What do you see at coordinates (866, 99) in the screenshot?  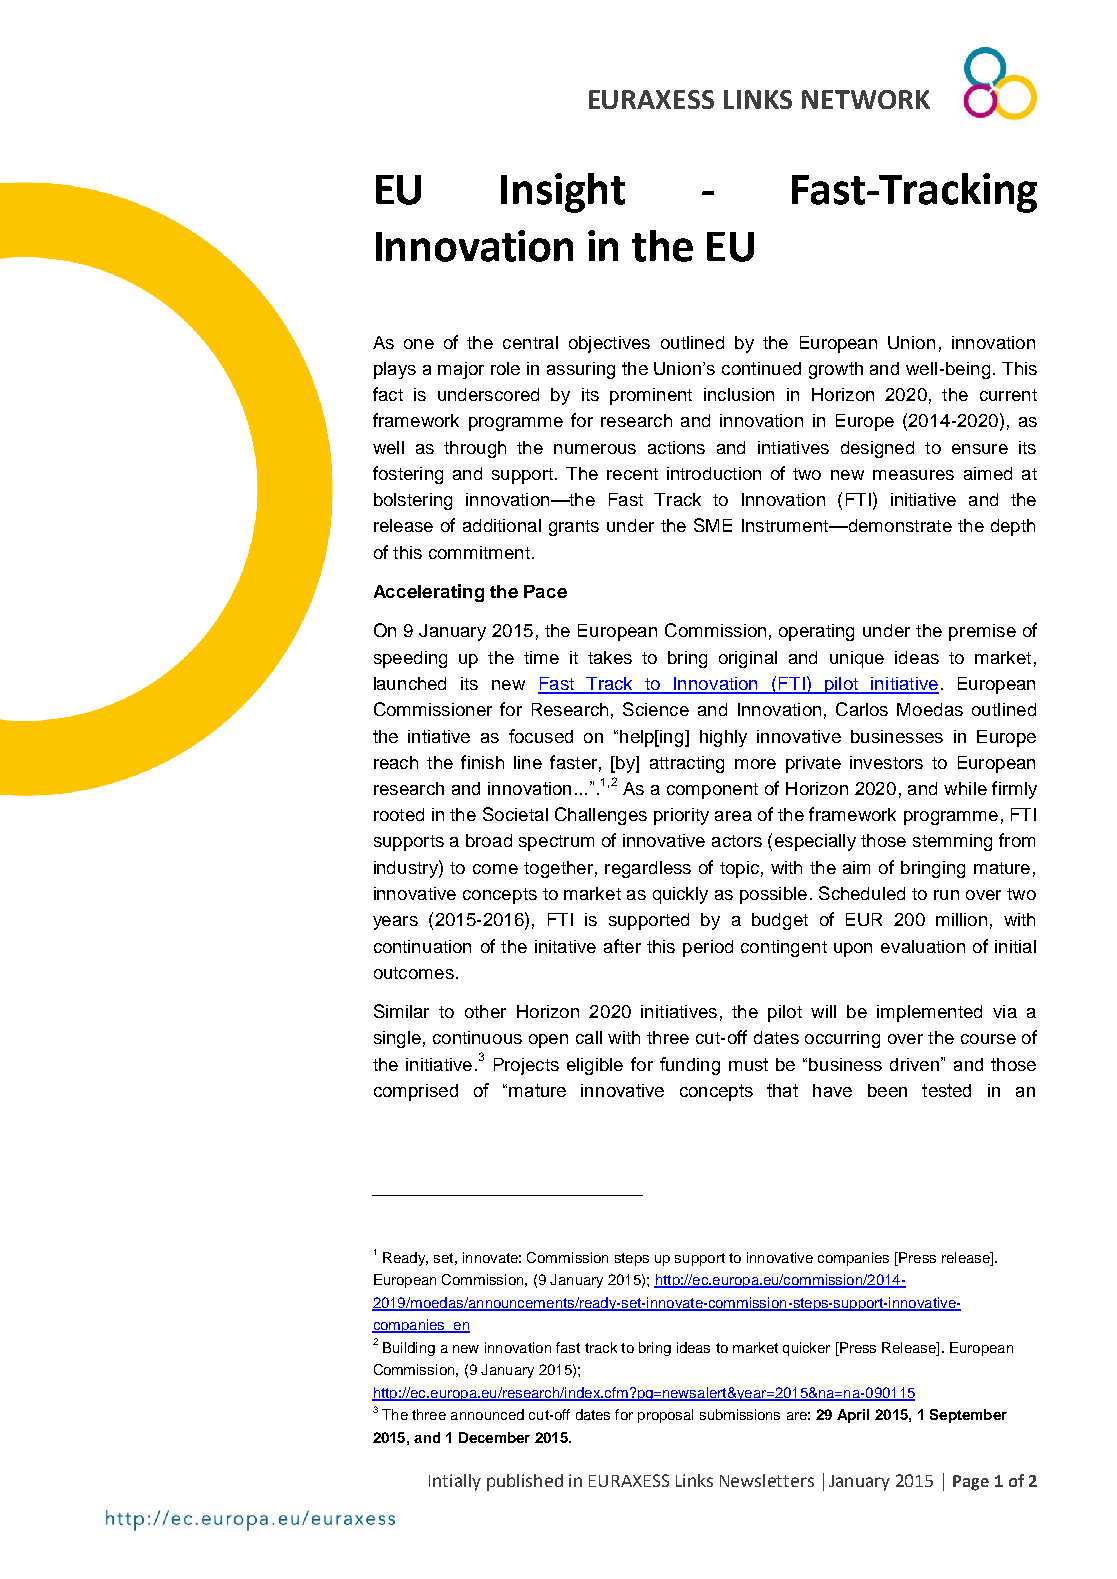 I see `NETWORK` at bounding box center [866, 99].
